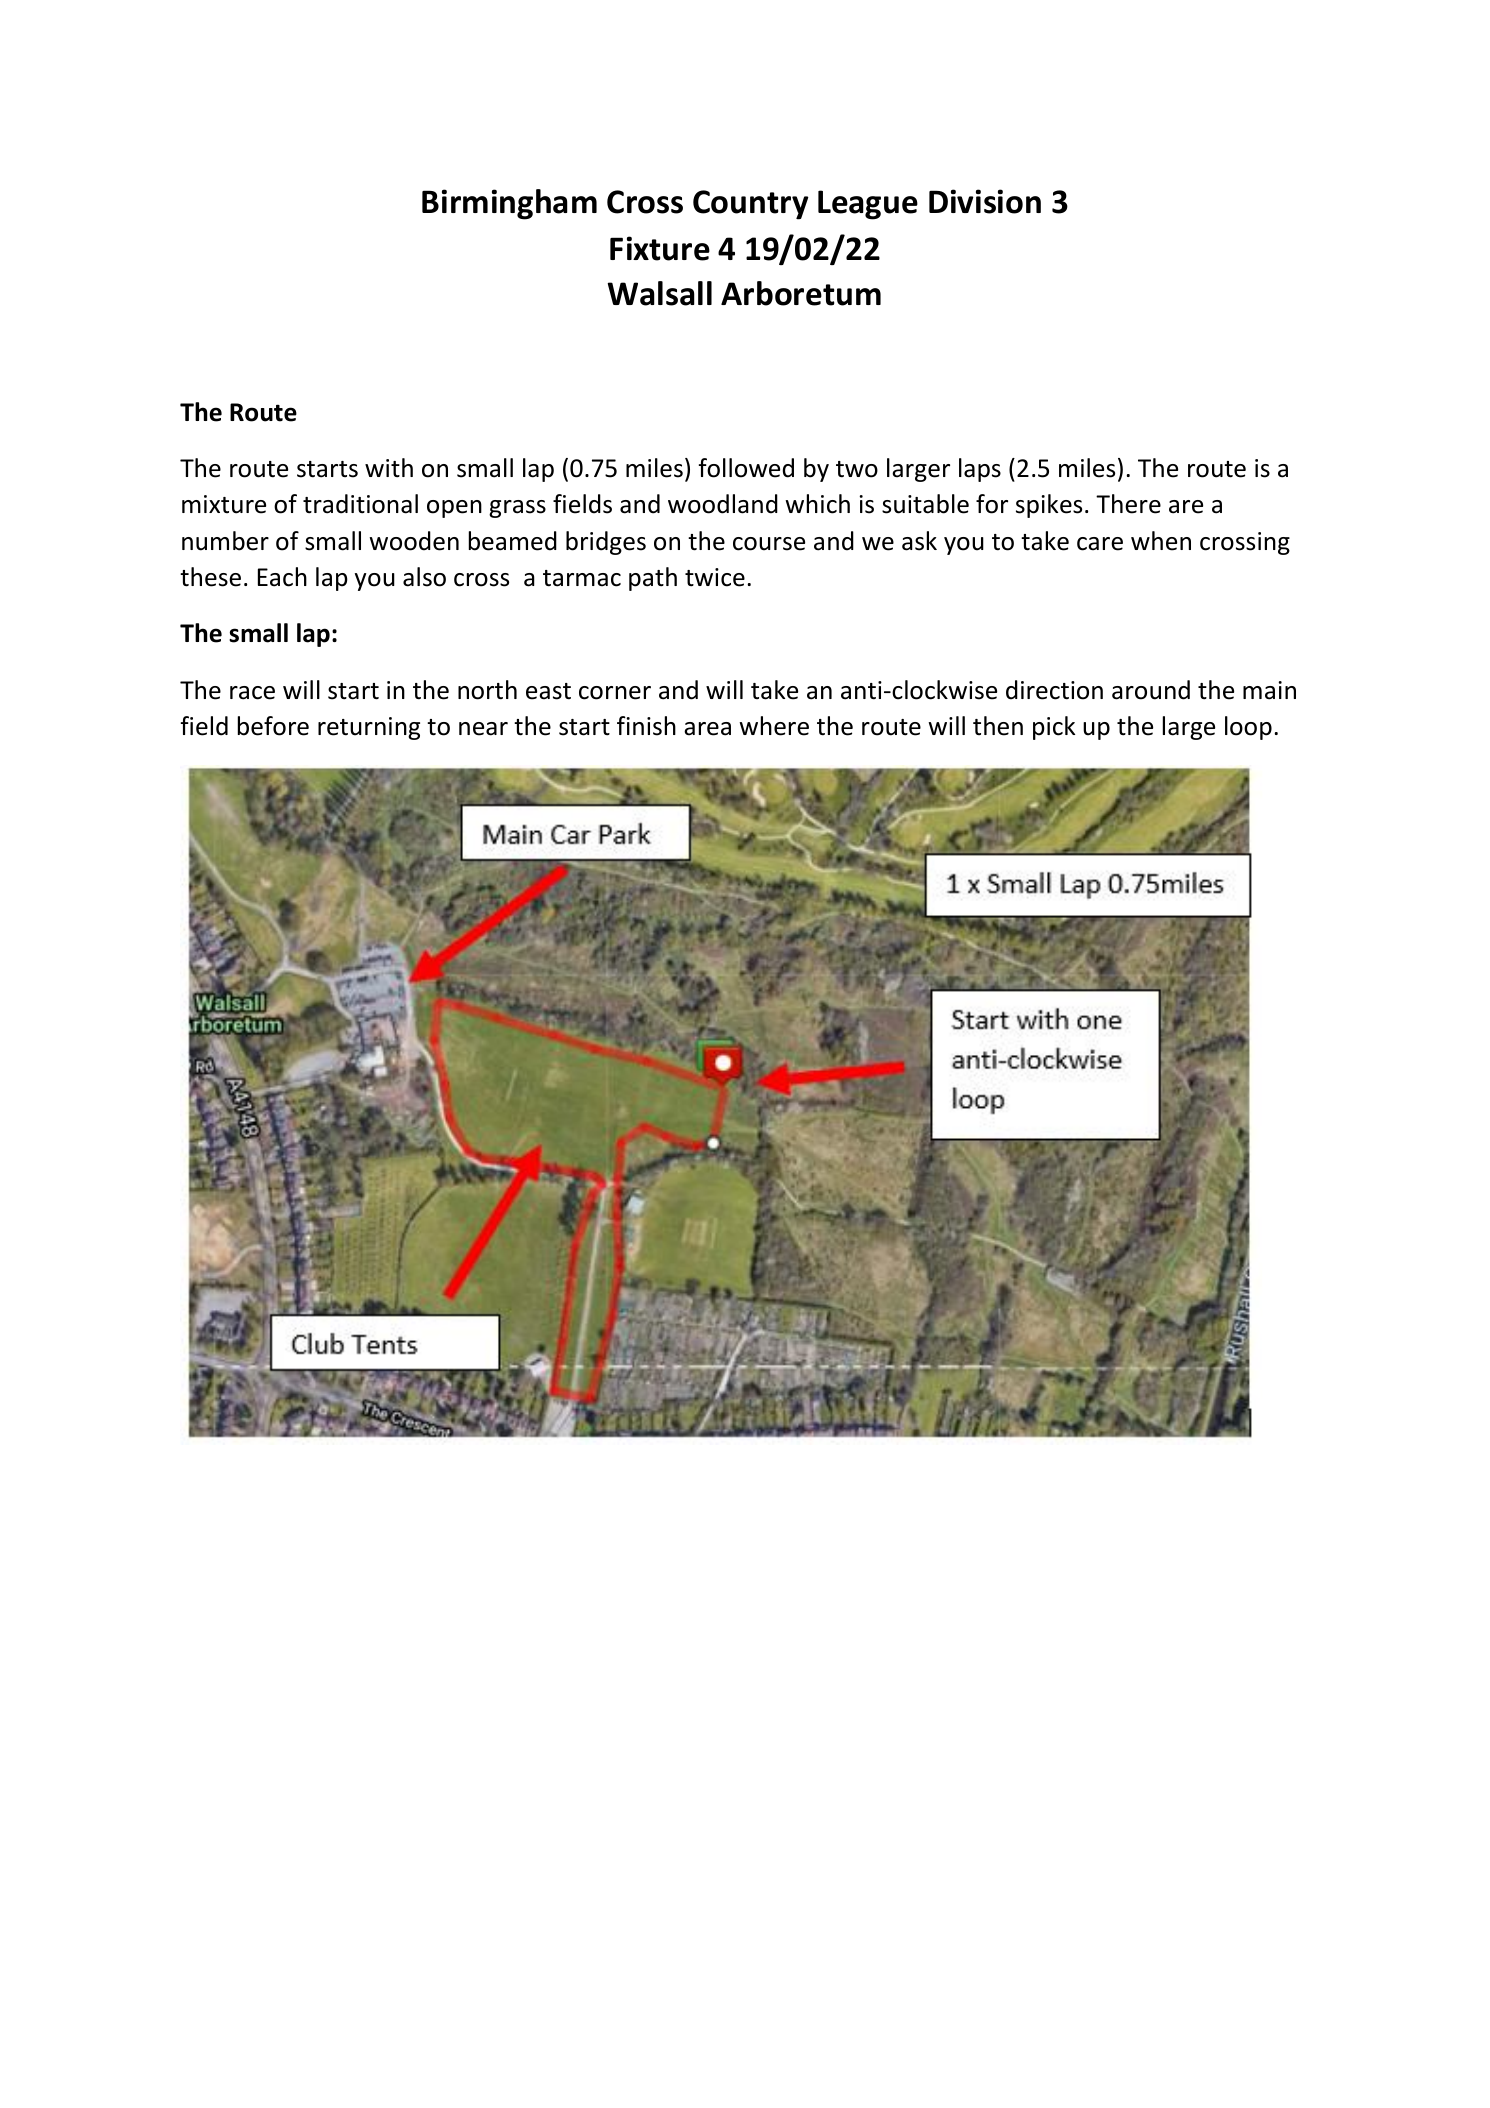 The image size is (1490, 2108). I want to click on laps, so click(980, 470).
